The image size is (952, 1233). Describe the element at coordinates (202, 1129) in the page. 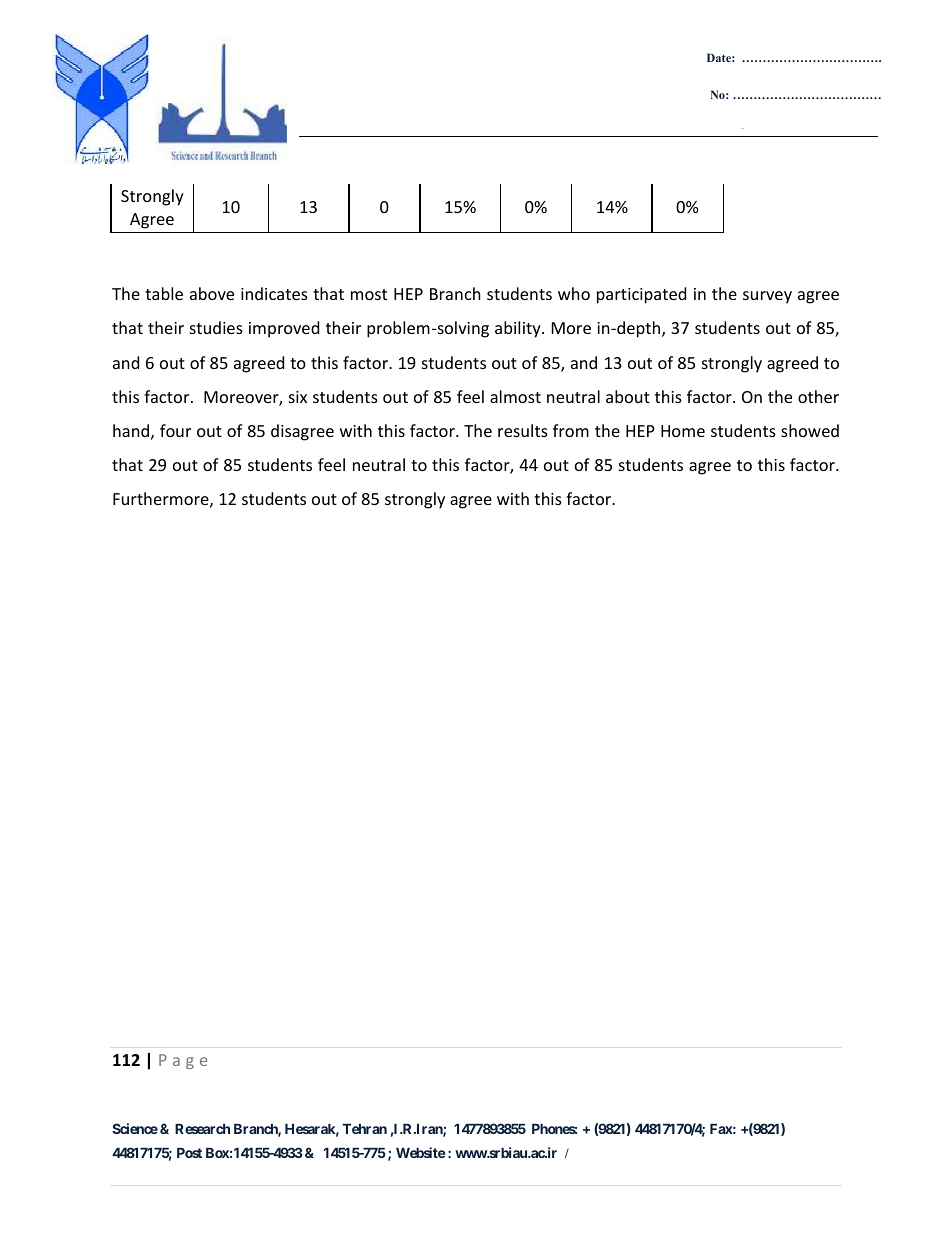

I see `Research` at that location.
